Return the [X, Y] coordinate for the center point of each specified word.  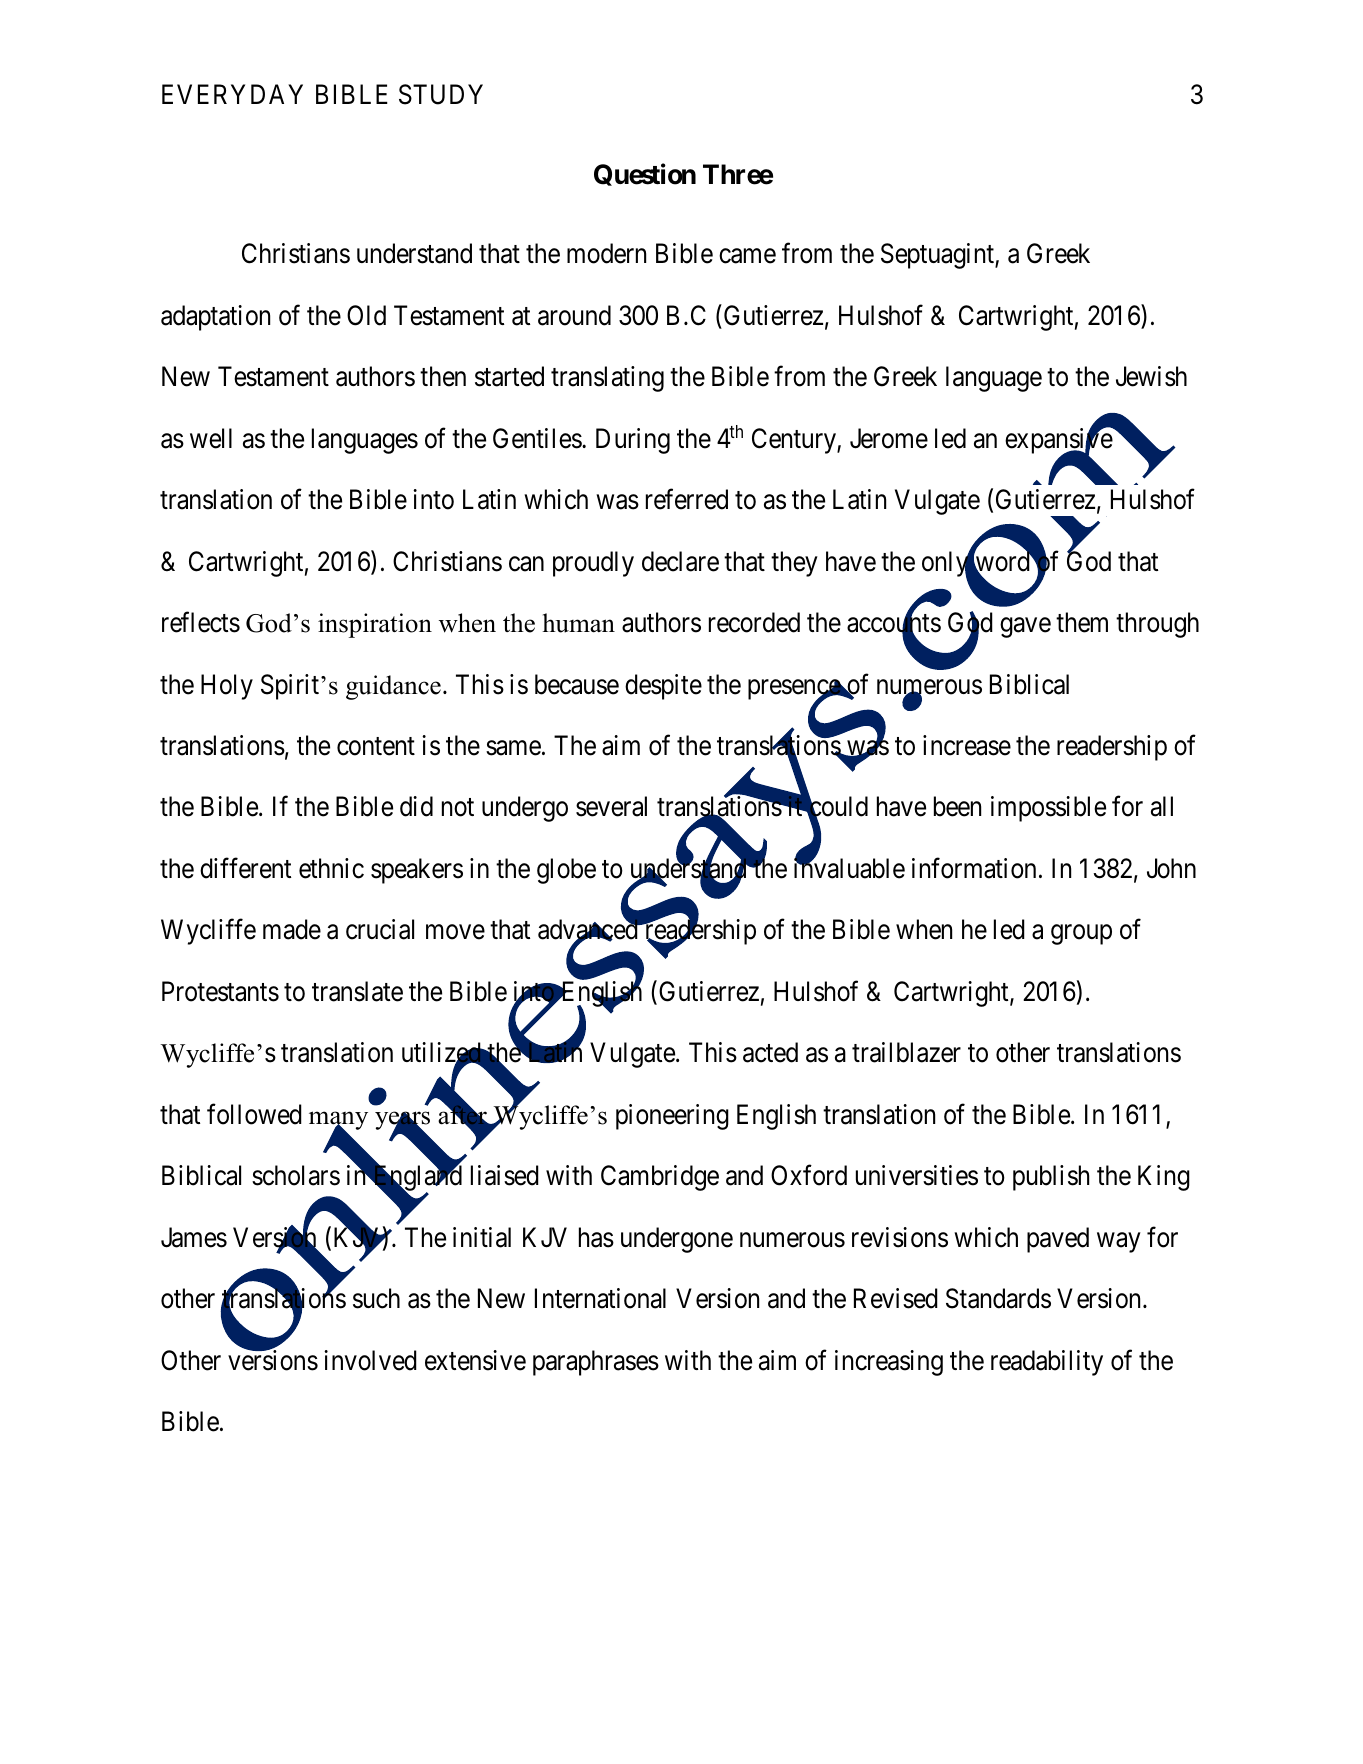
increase [967, 745]
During [633, 441]
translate [357, 991]
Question [645, 175]
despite [663, 687]
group [1081, 935]
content [376, 746]
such [376, 1298]
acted [770, 1052]
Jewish [1151, 376]
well [211, 438]
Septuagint [938, 256]
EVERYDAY [232, 94]
